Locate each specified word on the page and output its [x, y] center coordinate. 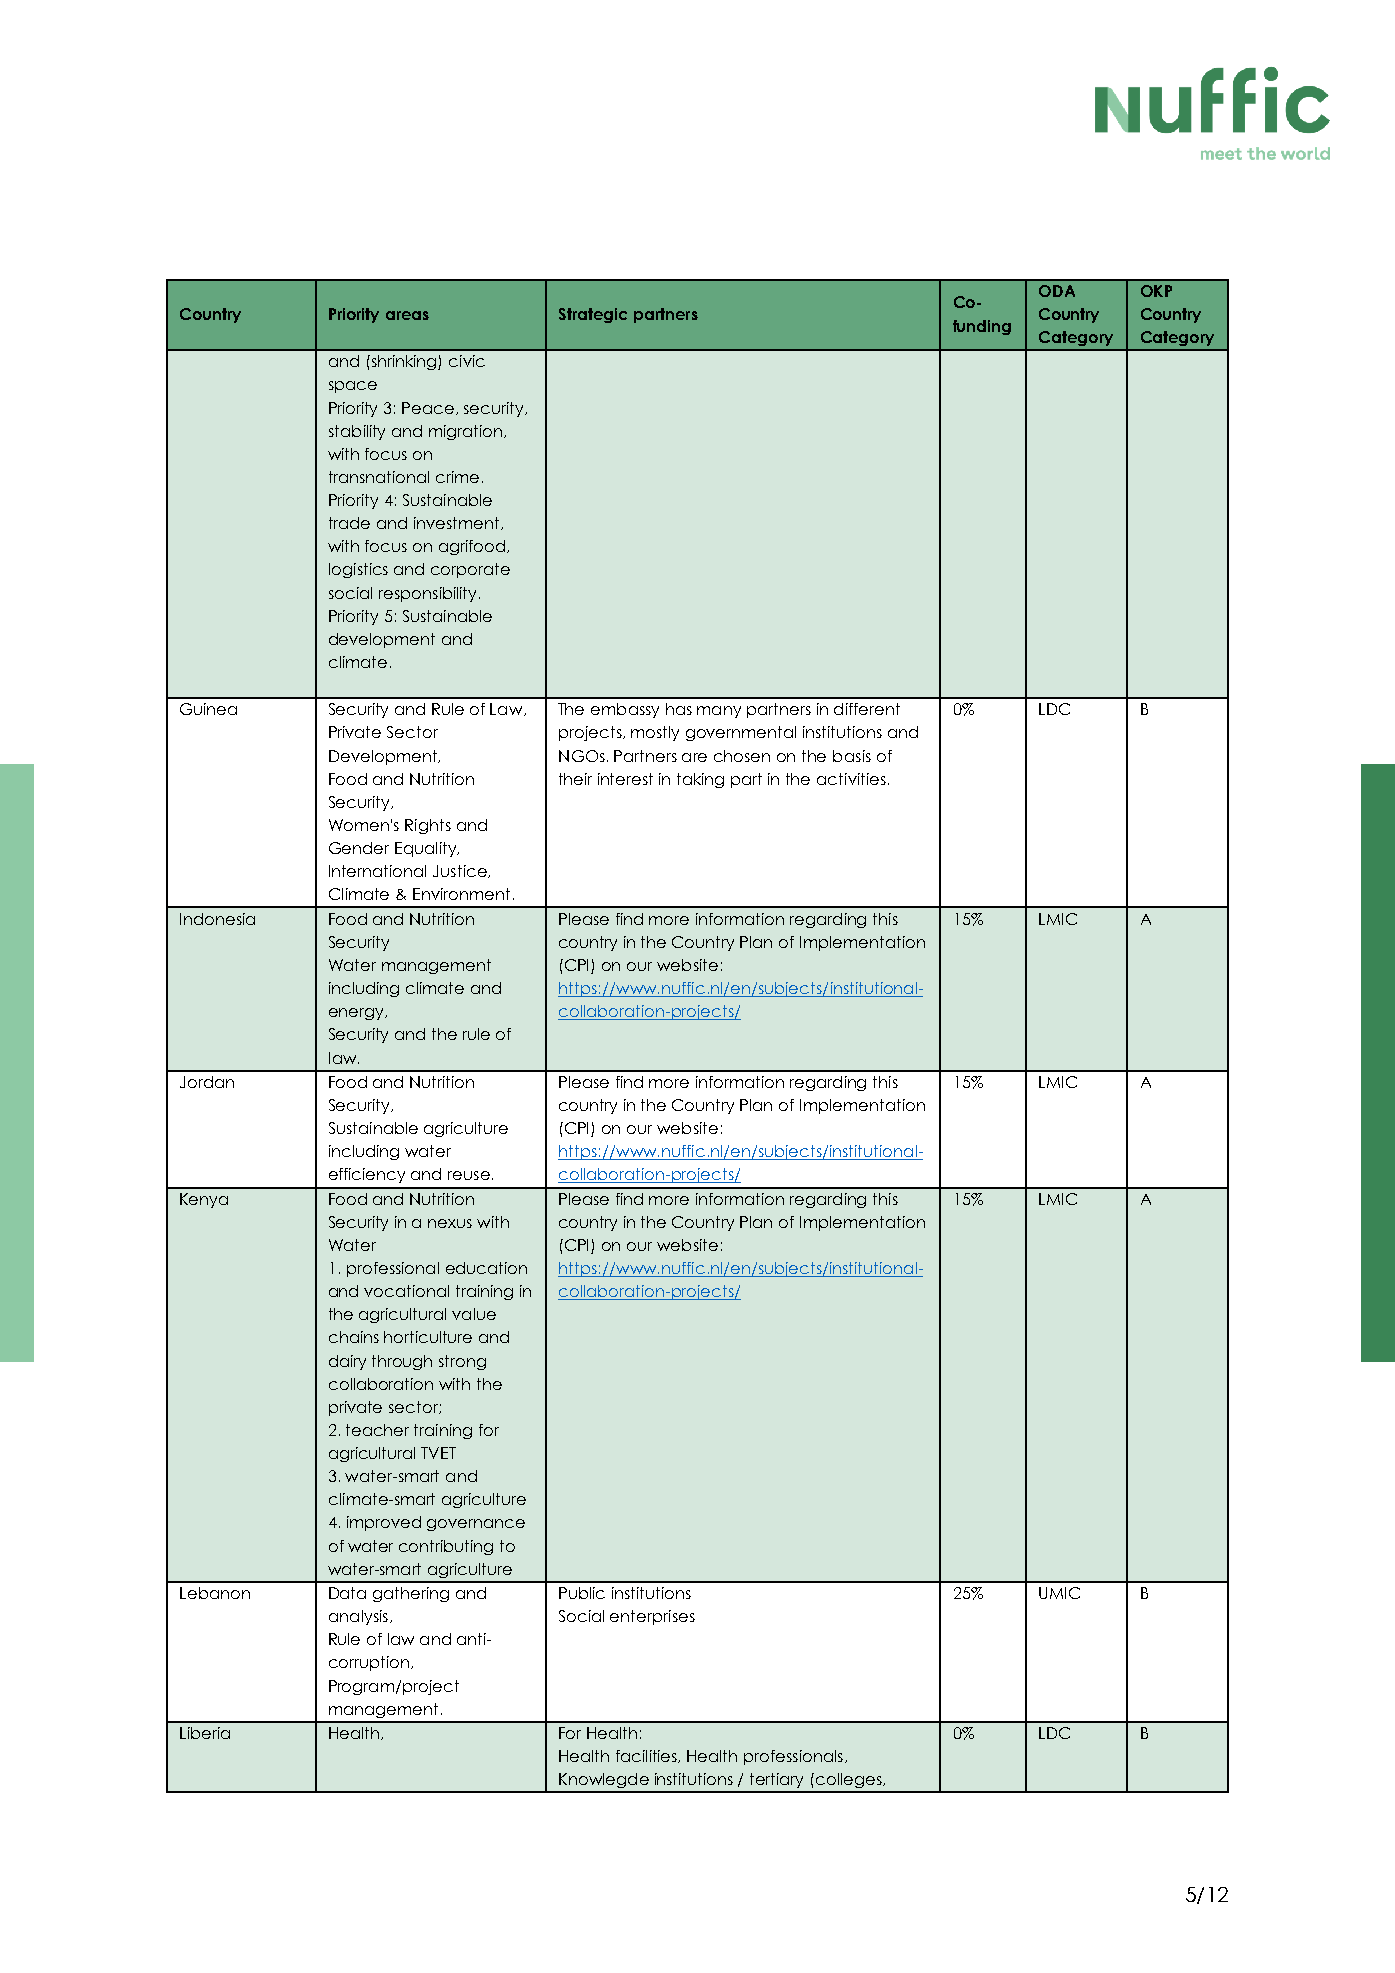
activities [851, 779]
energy [357, 1014]
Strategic [593, 315]
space [353, 387]
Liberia [205, 1733]
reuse [469, 1175]
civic [467, 361]
